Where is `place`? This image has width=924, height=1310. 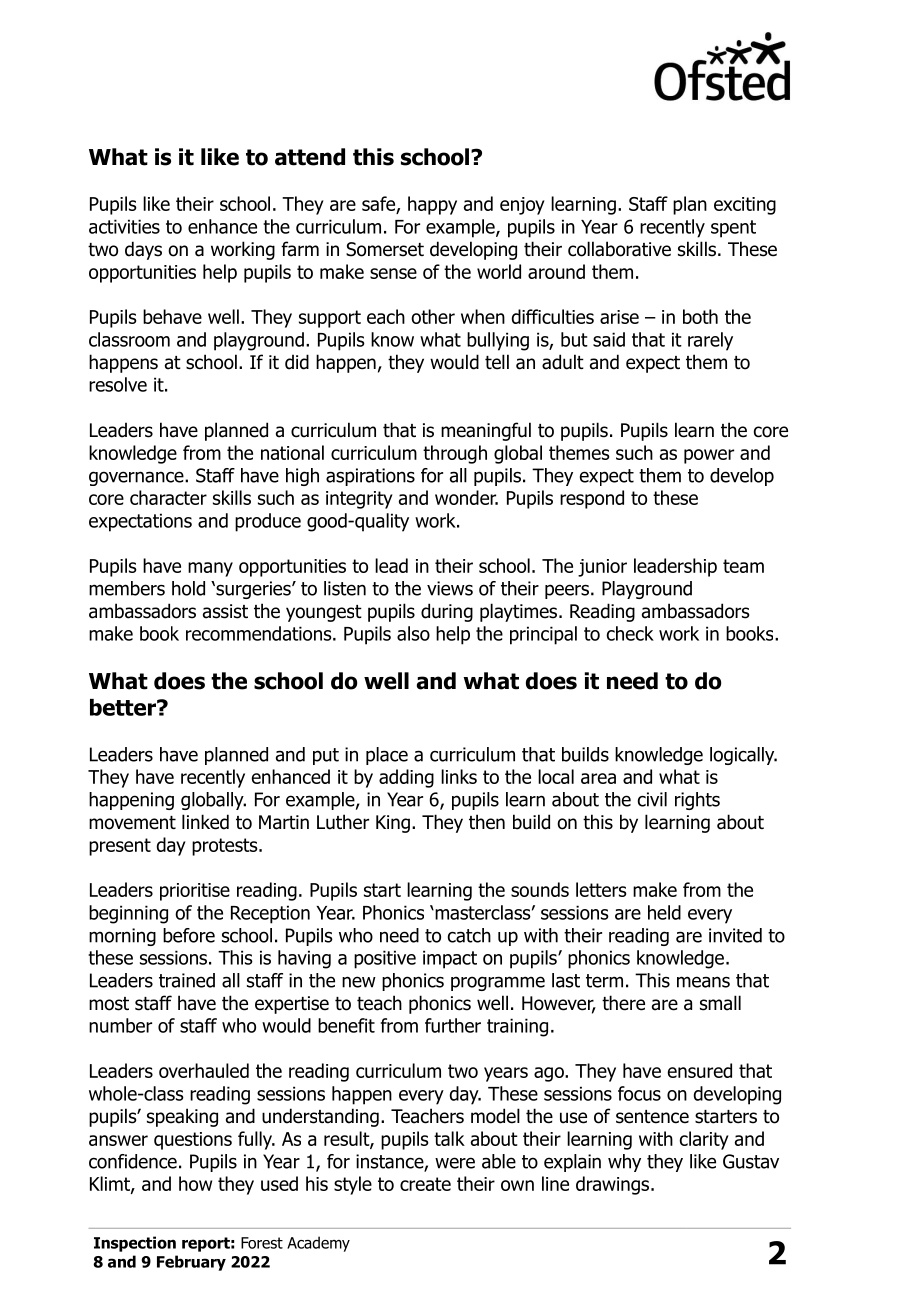 place is located at coordinates (387, 756).
